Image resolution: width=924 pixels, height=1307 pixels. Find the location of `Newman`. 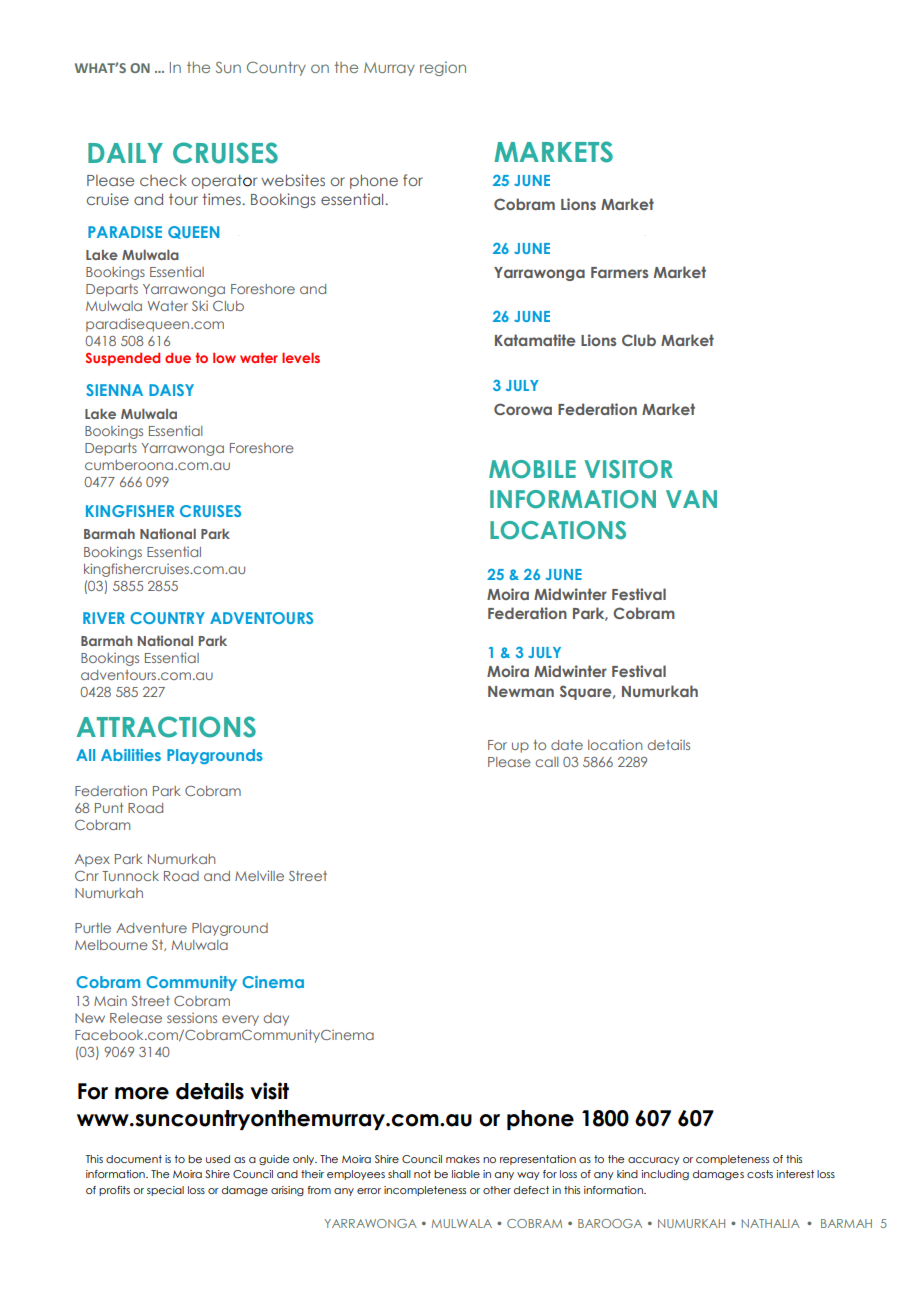

Newman is located at coordinates (521, 691).
